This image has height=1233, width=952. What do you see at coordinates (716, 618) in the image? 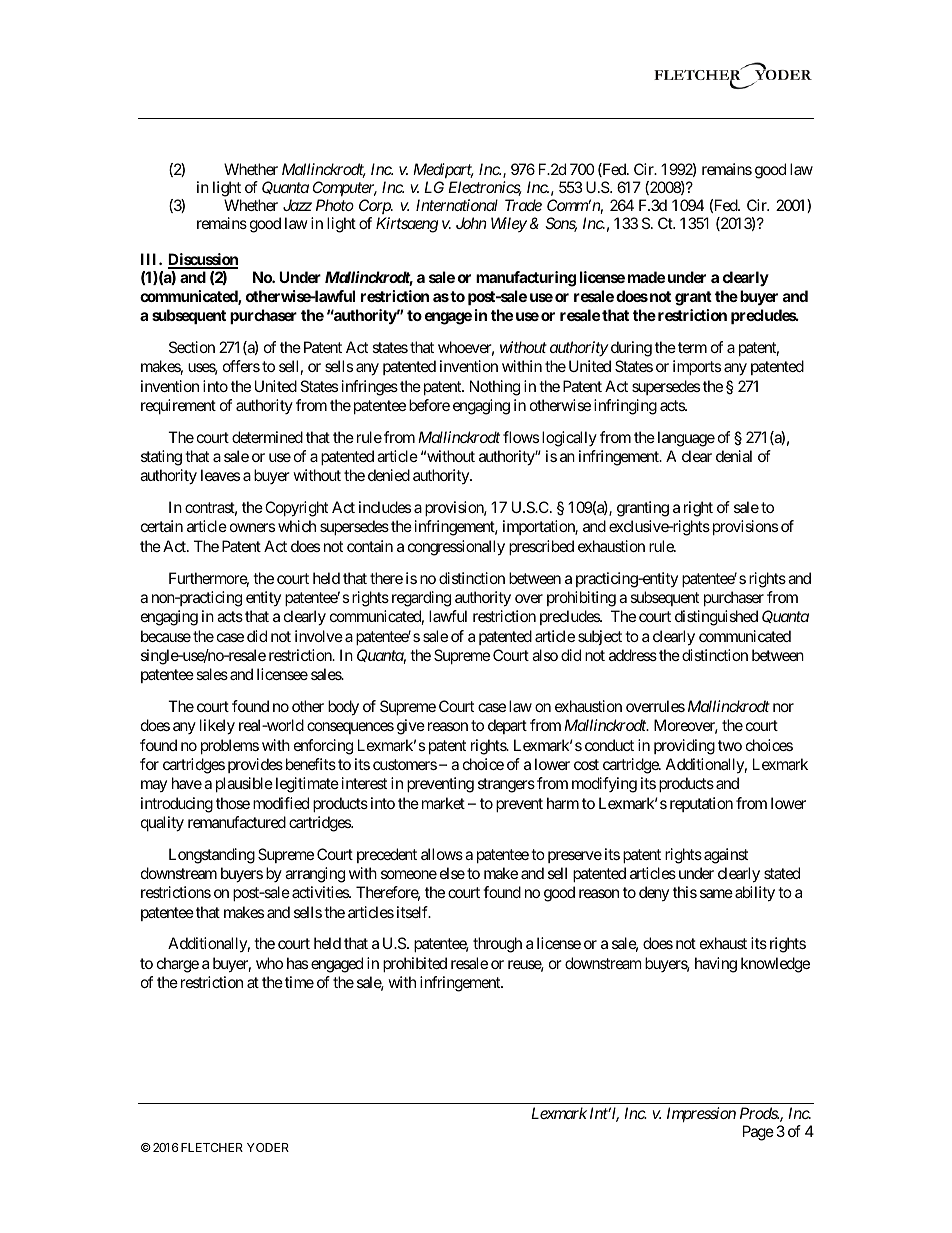
I see `distinguished` at bounding box center [716, 618].
